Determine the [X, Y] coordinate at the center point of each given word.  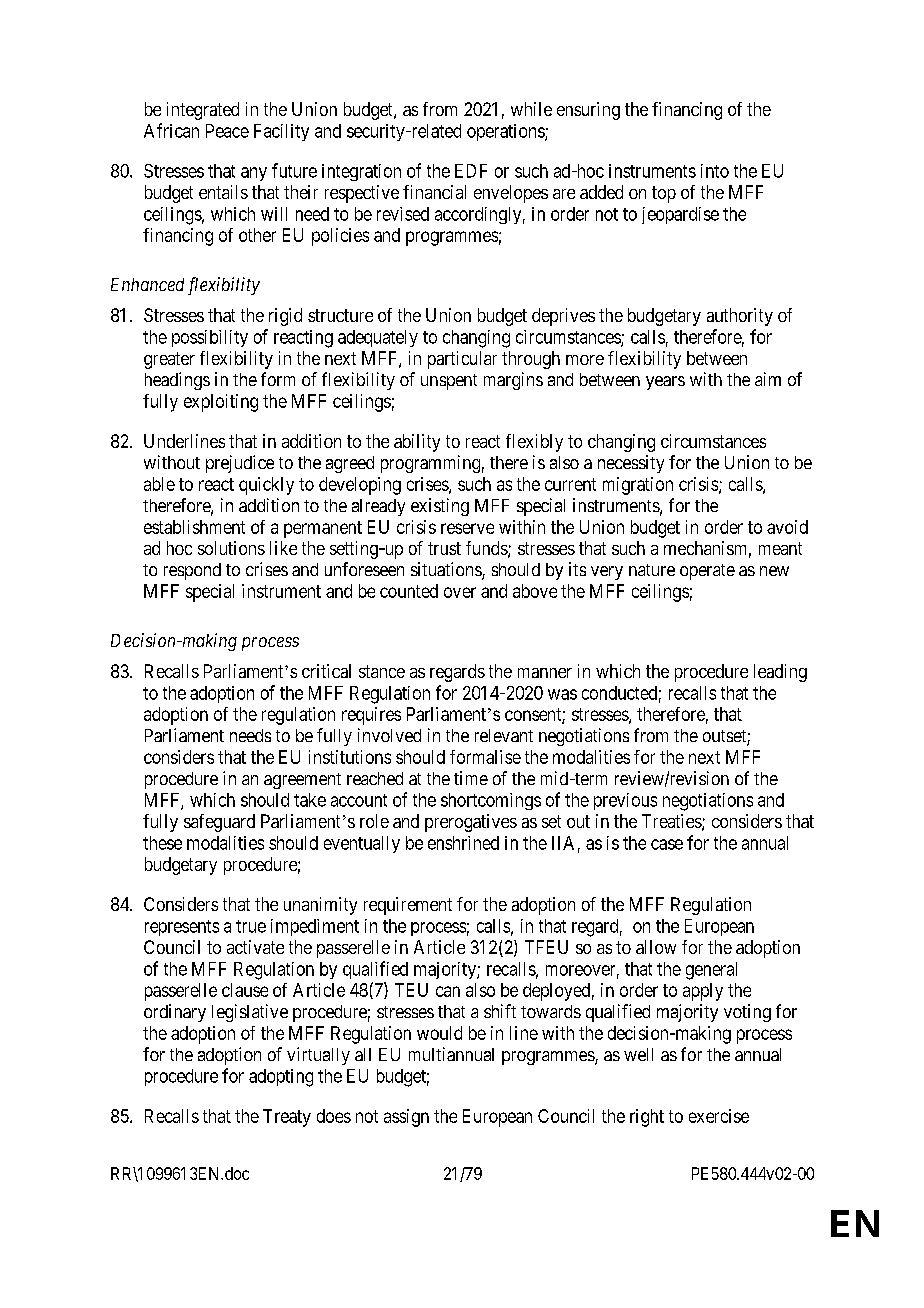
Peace [227, 131]
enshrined [463, 843]
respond [192, 571]
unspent [449, 382]
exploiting [221, 403]
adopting [281, 1078]
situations [447, 570]
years [665, 383]
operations [506, 132]
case [667, 844]
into [715, 171]
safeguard [219, 823]
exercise [719, 1116]
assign [406, 1118]
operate [707, 572]
